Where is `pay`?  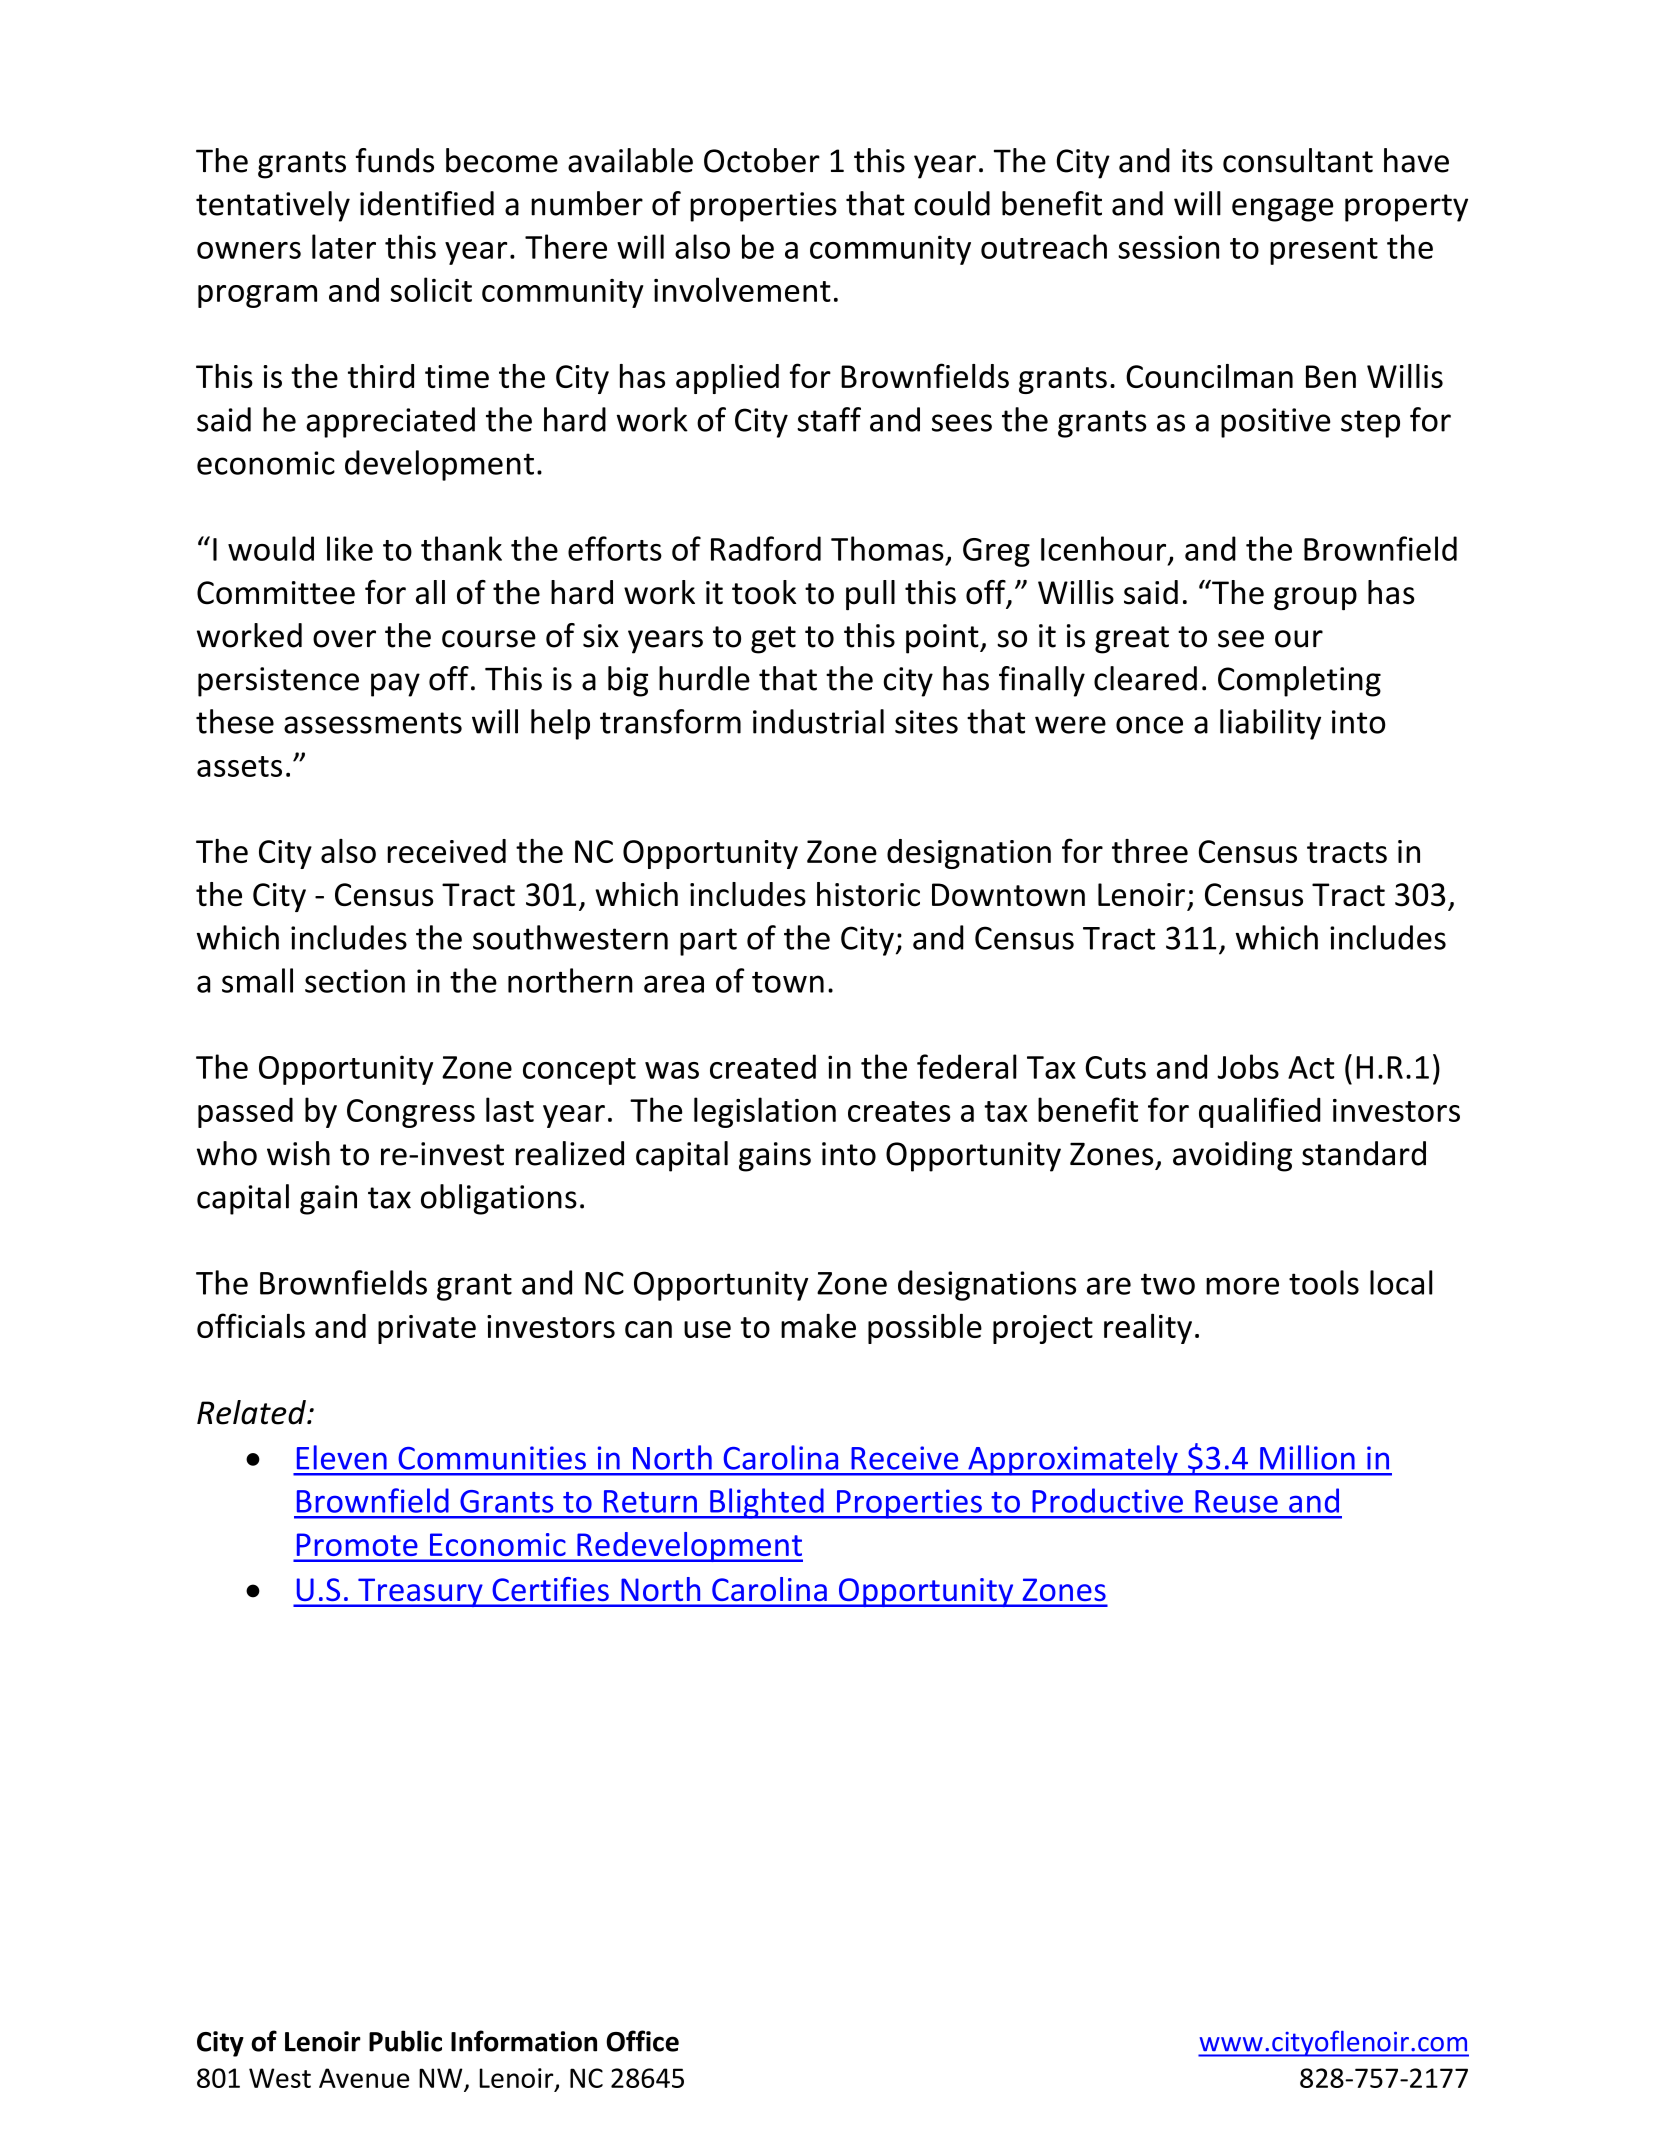
pay is located at coordinates (395, 685).
